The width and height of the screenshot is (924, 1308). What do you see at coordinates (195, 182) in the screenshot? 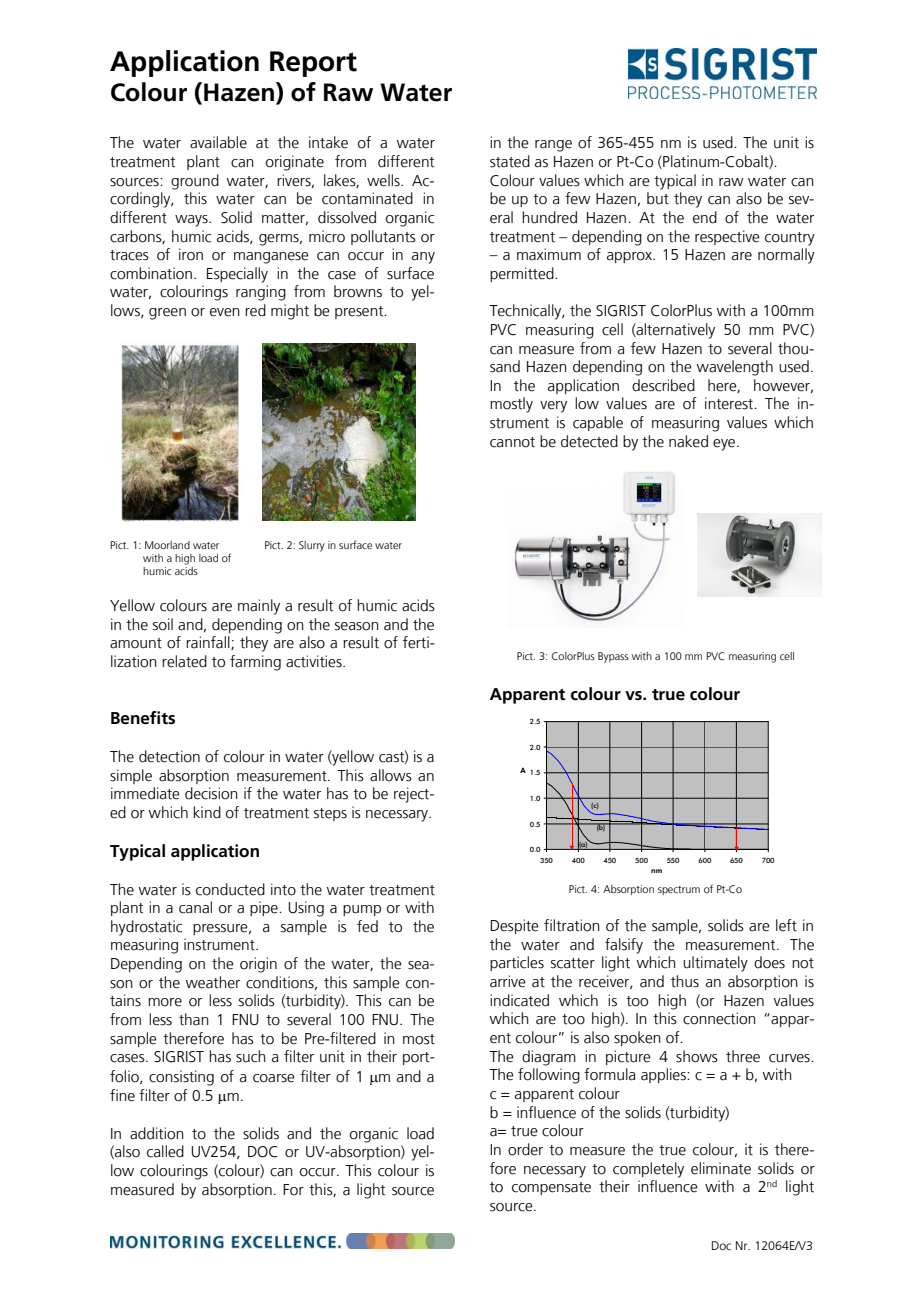
I see `ground` at bounding box center [195, 182].
